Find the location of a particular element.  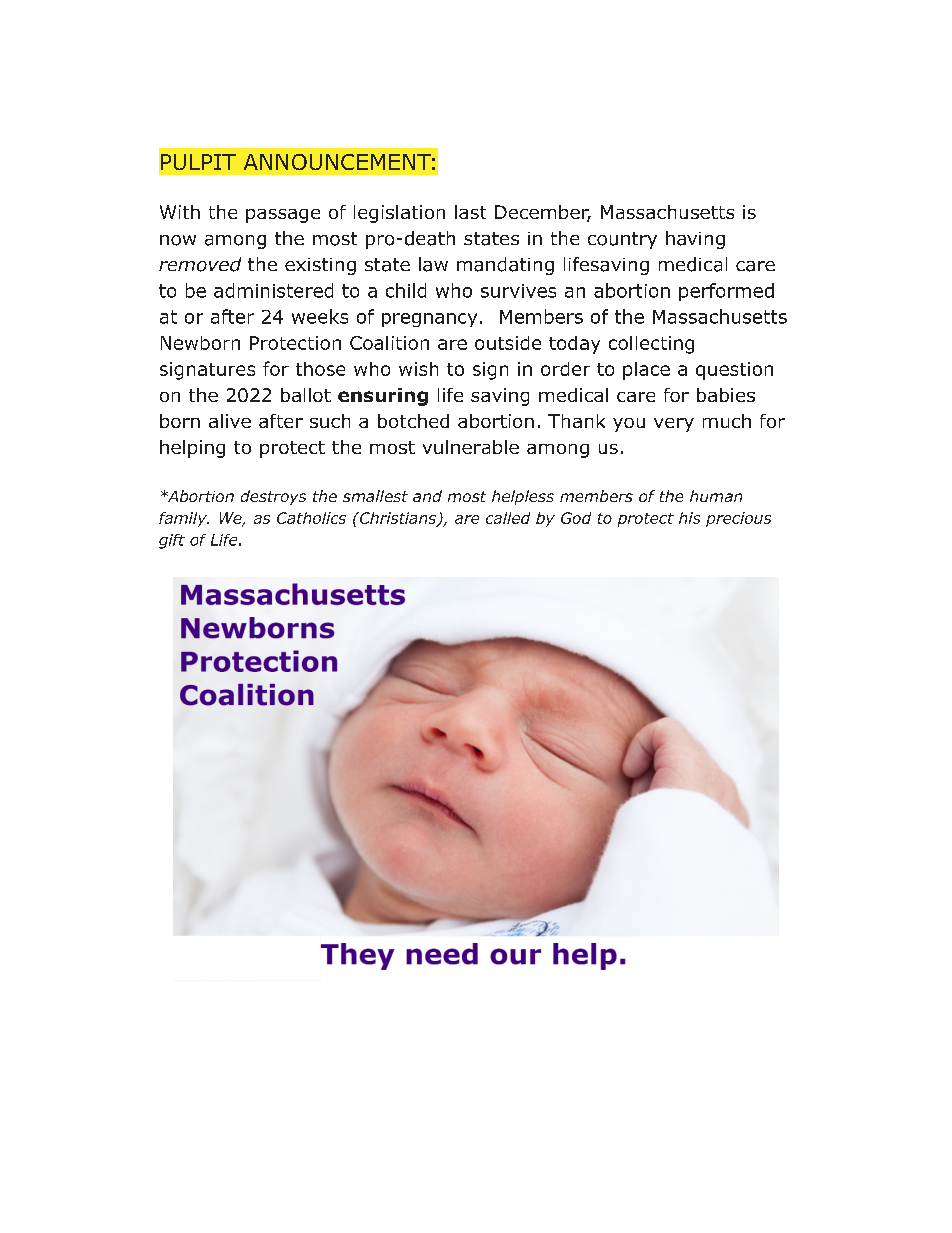

wish is located at coordinates (418, 369).
